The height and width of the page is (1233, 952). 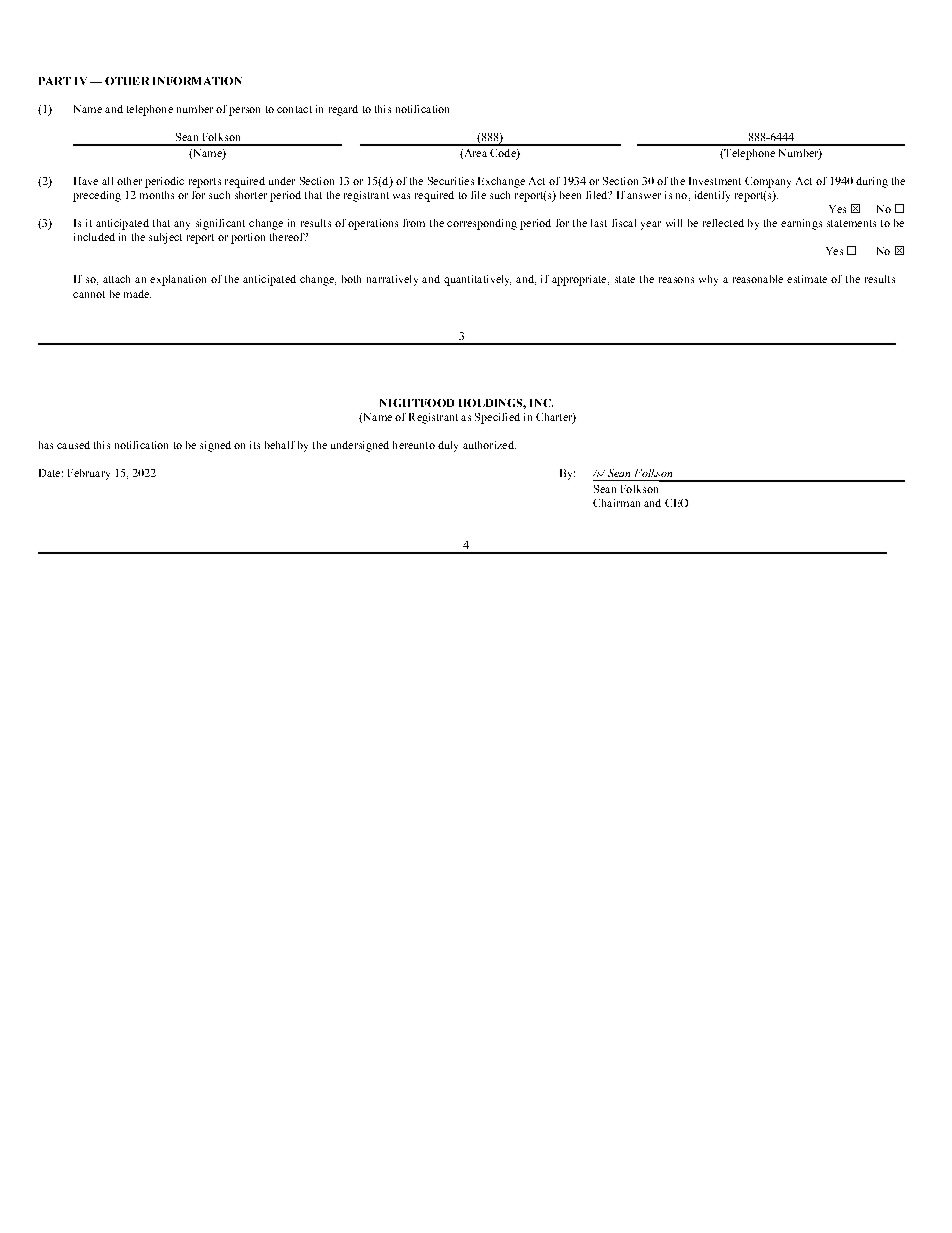 What do you see at coordinates (758, 279) in the page?
I see `reasonable` at bounding box center [758, 279].
